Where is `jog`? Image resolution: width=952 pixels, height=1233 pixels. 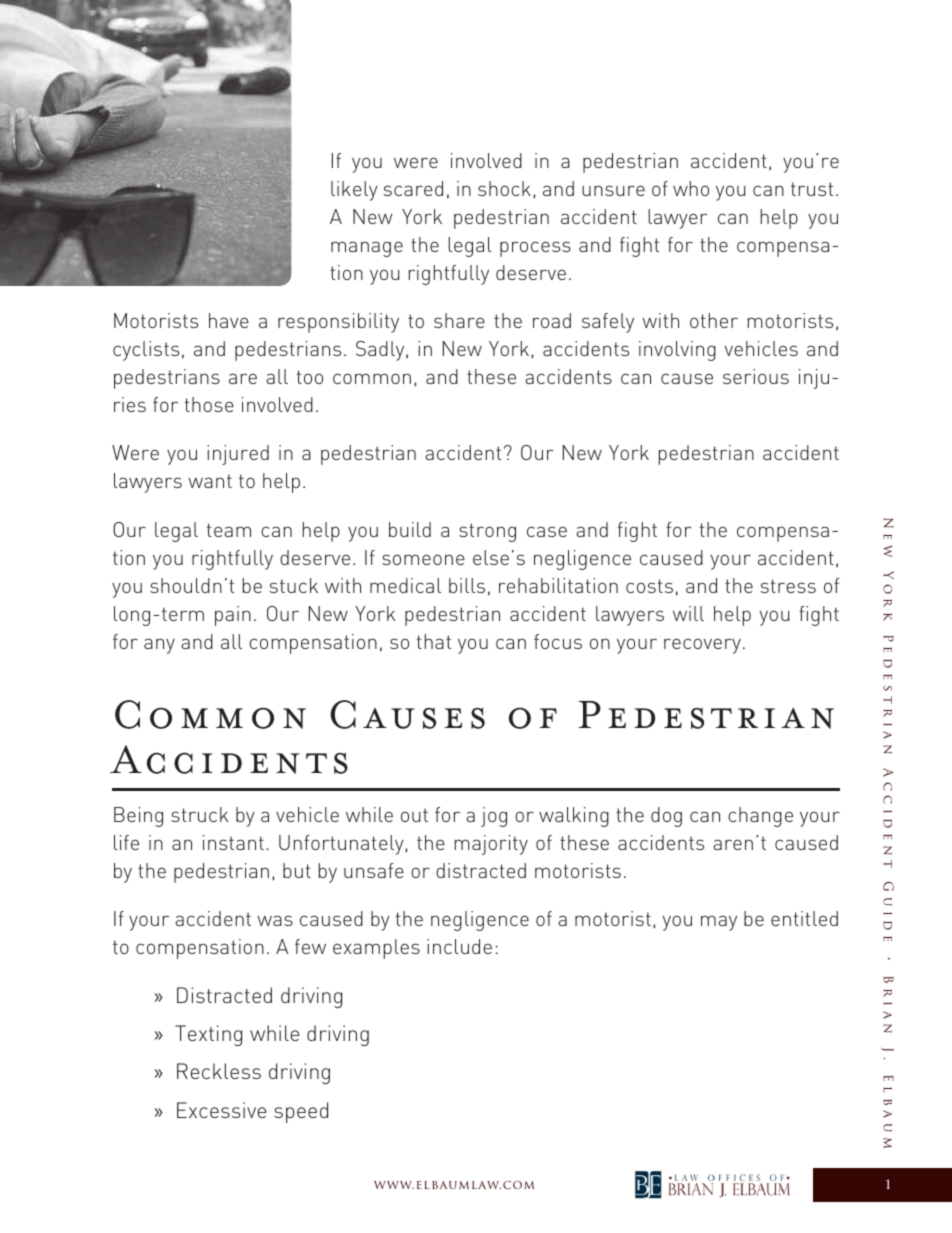
jog is located at coordinates (494, 817).
